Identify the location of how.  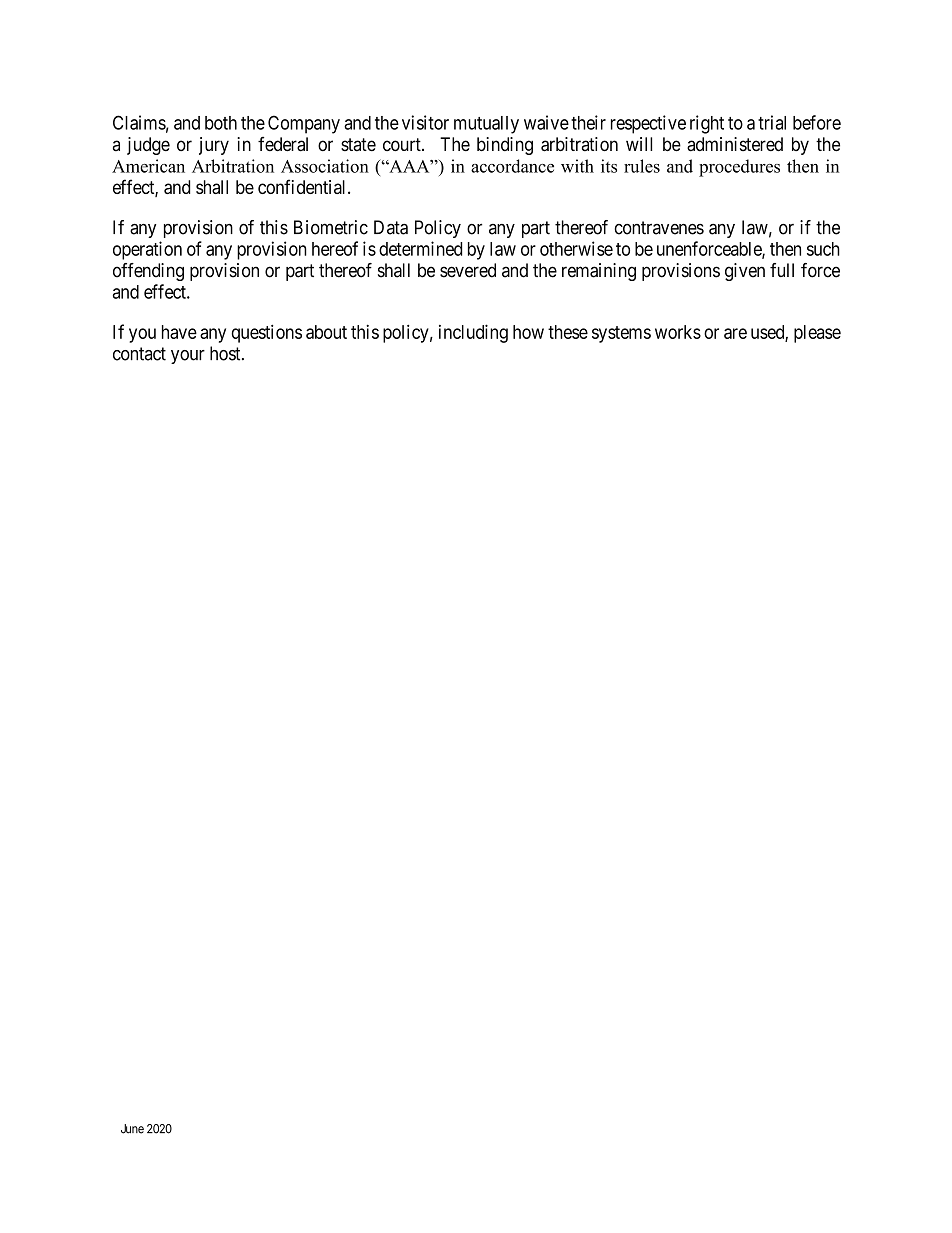
(528, 332).
